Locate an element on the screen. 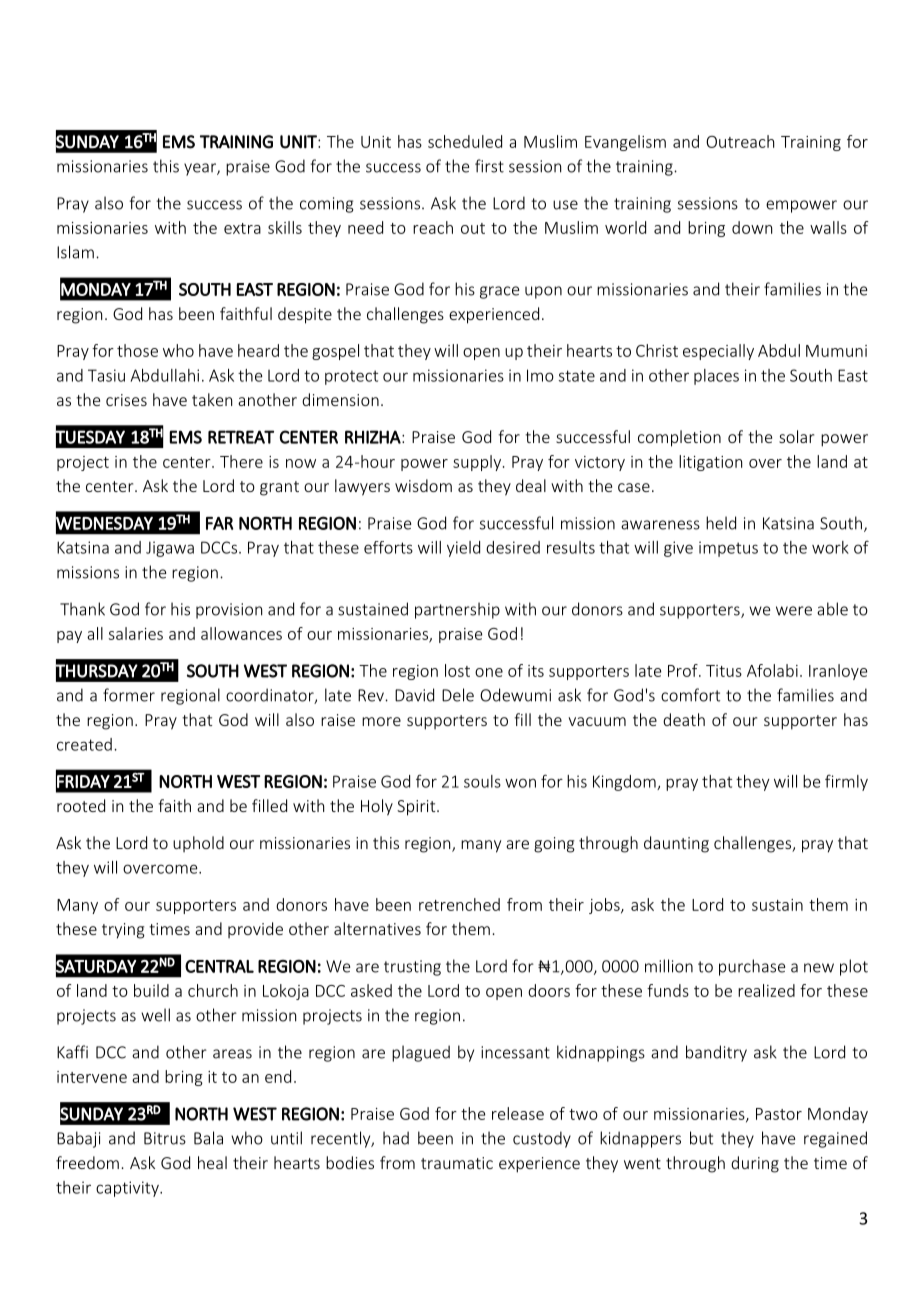  uphold is located at coordinates (198, 844).
